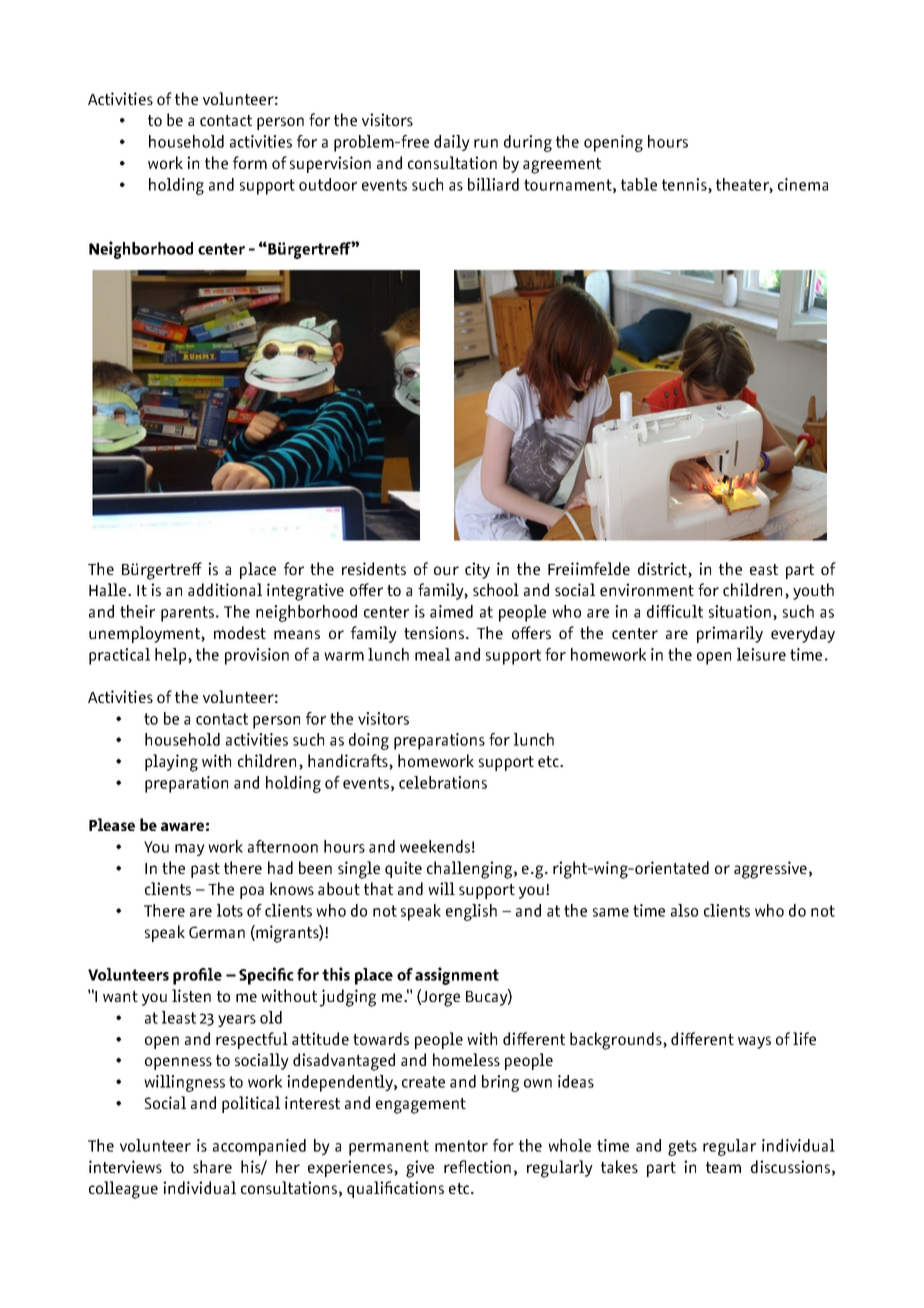 This screenshot has width=924, height=1308. What do you see at coordinates (432, 654) in the screenshot?
I see `meal` at bounding box center [432, 654].
